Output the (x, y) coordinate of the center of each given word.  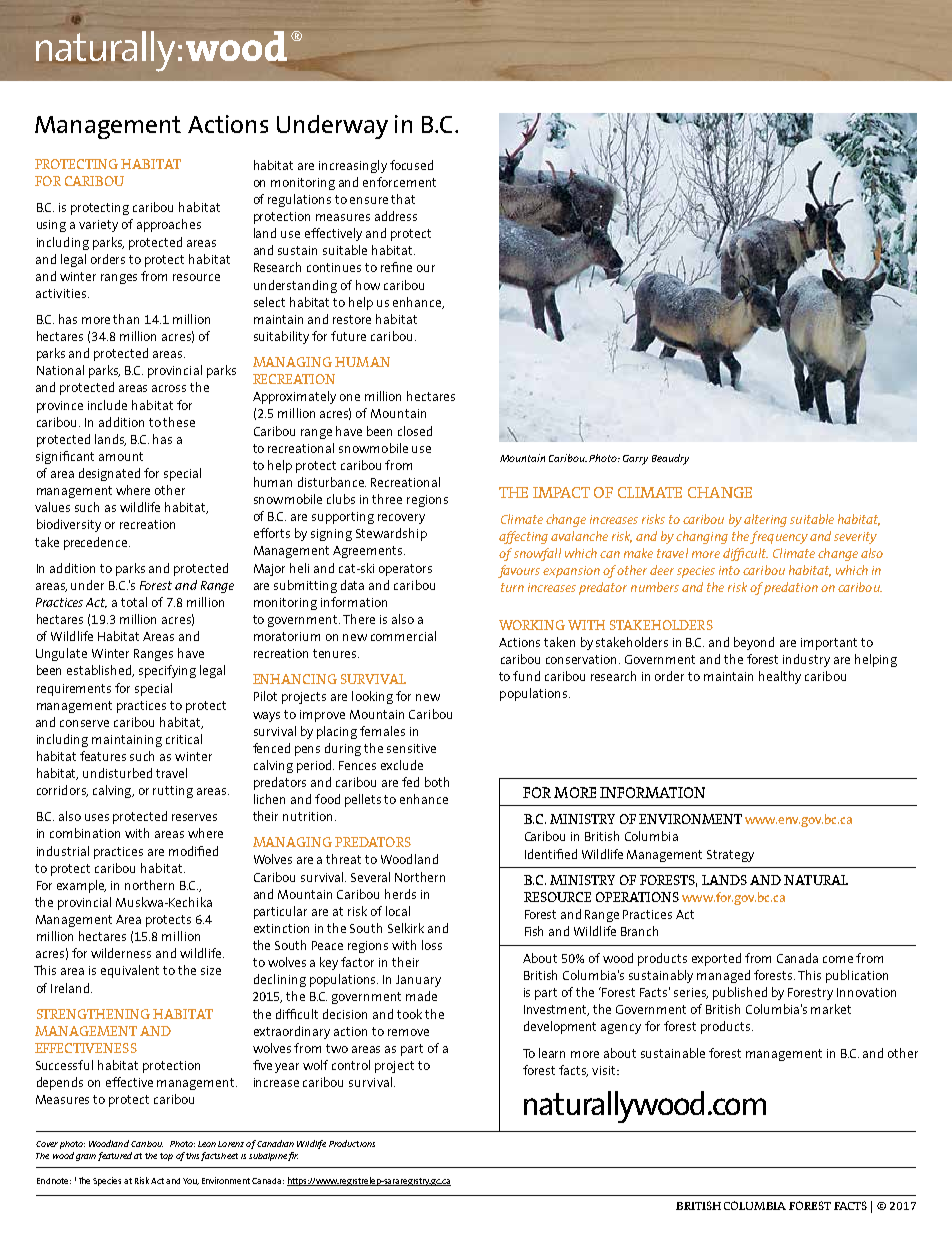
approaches (169, 225)
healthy (780, 677)
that (403, 199)
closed (415, 431)
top (166, 1157)
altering (765, 520)
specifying (167, 671)
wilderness (121, 953)
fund (526, 676)
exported (716, 959)
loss (432, 945)
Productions (352, 1143)
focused (411, 165)
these (179, 422)
